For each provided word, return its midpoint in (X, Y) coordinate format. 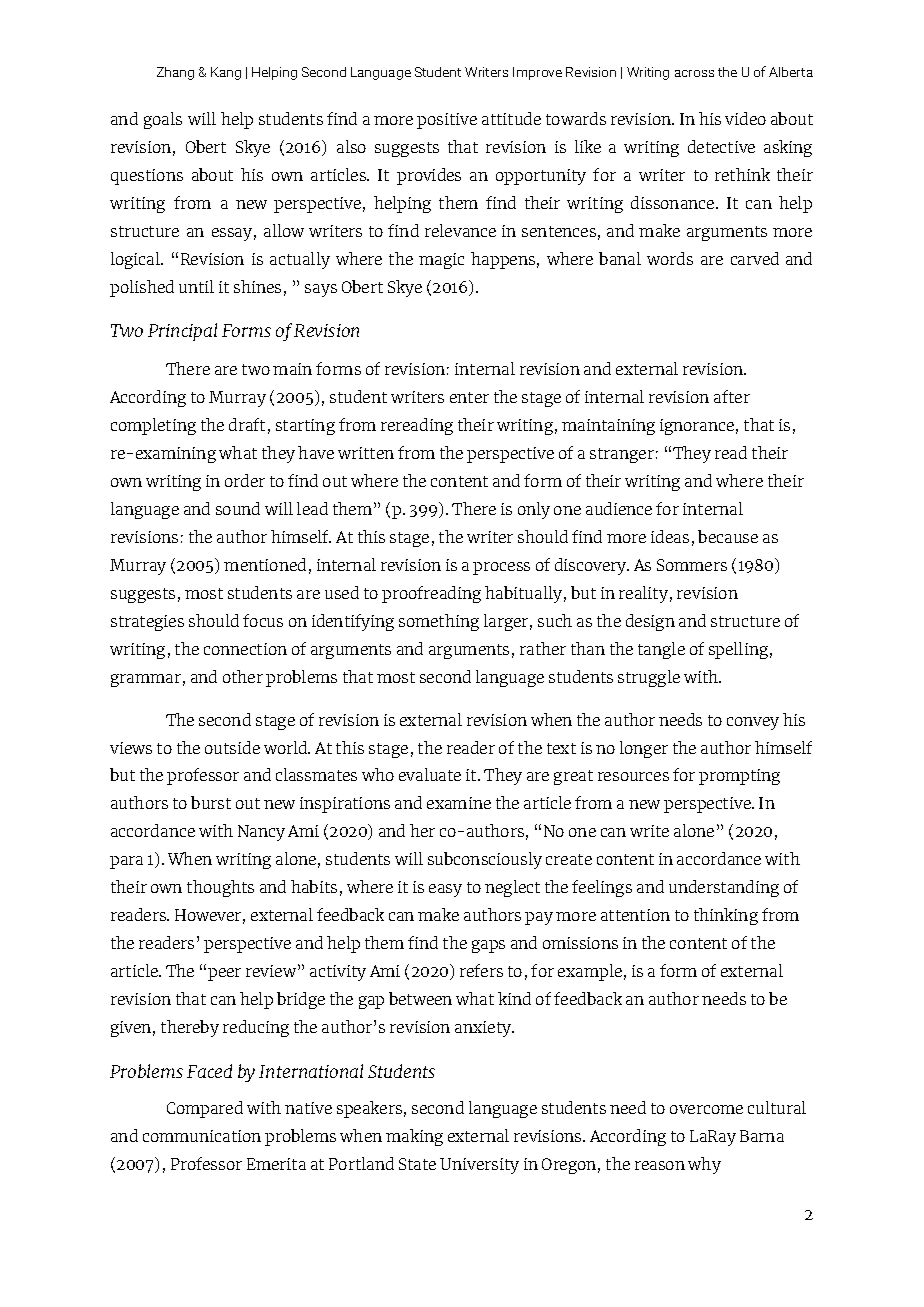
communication (202, 1136)
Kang (226, 73)
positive (447, 121)
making (414, 1137)
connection (245, 649)
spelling (738, 650)
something (439, 622)
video (745, 118)
